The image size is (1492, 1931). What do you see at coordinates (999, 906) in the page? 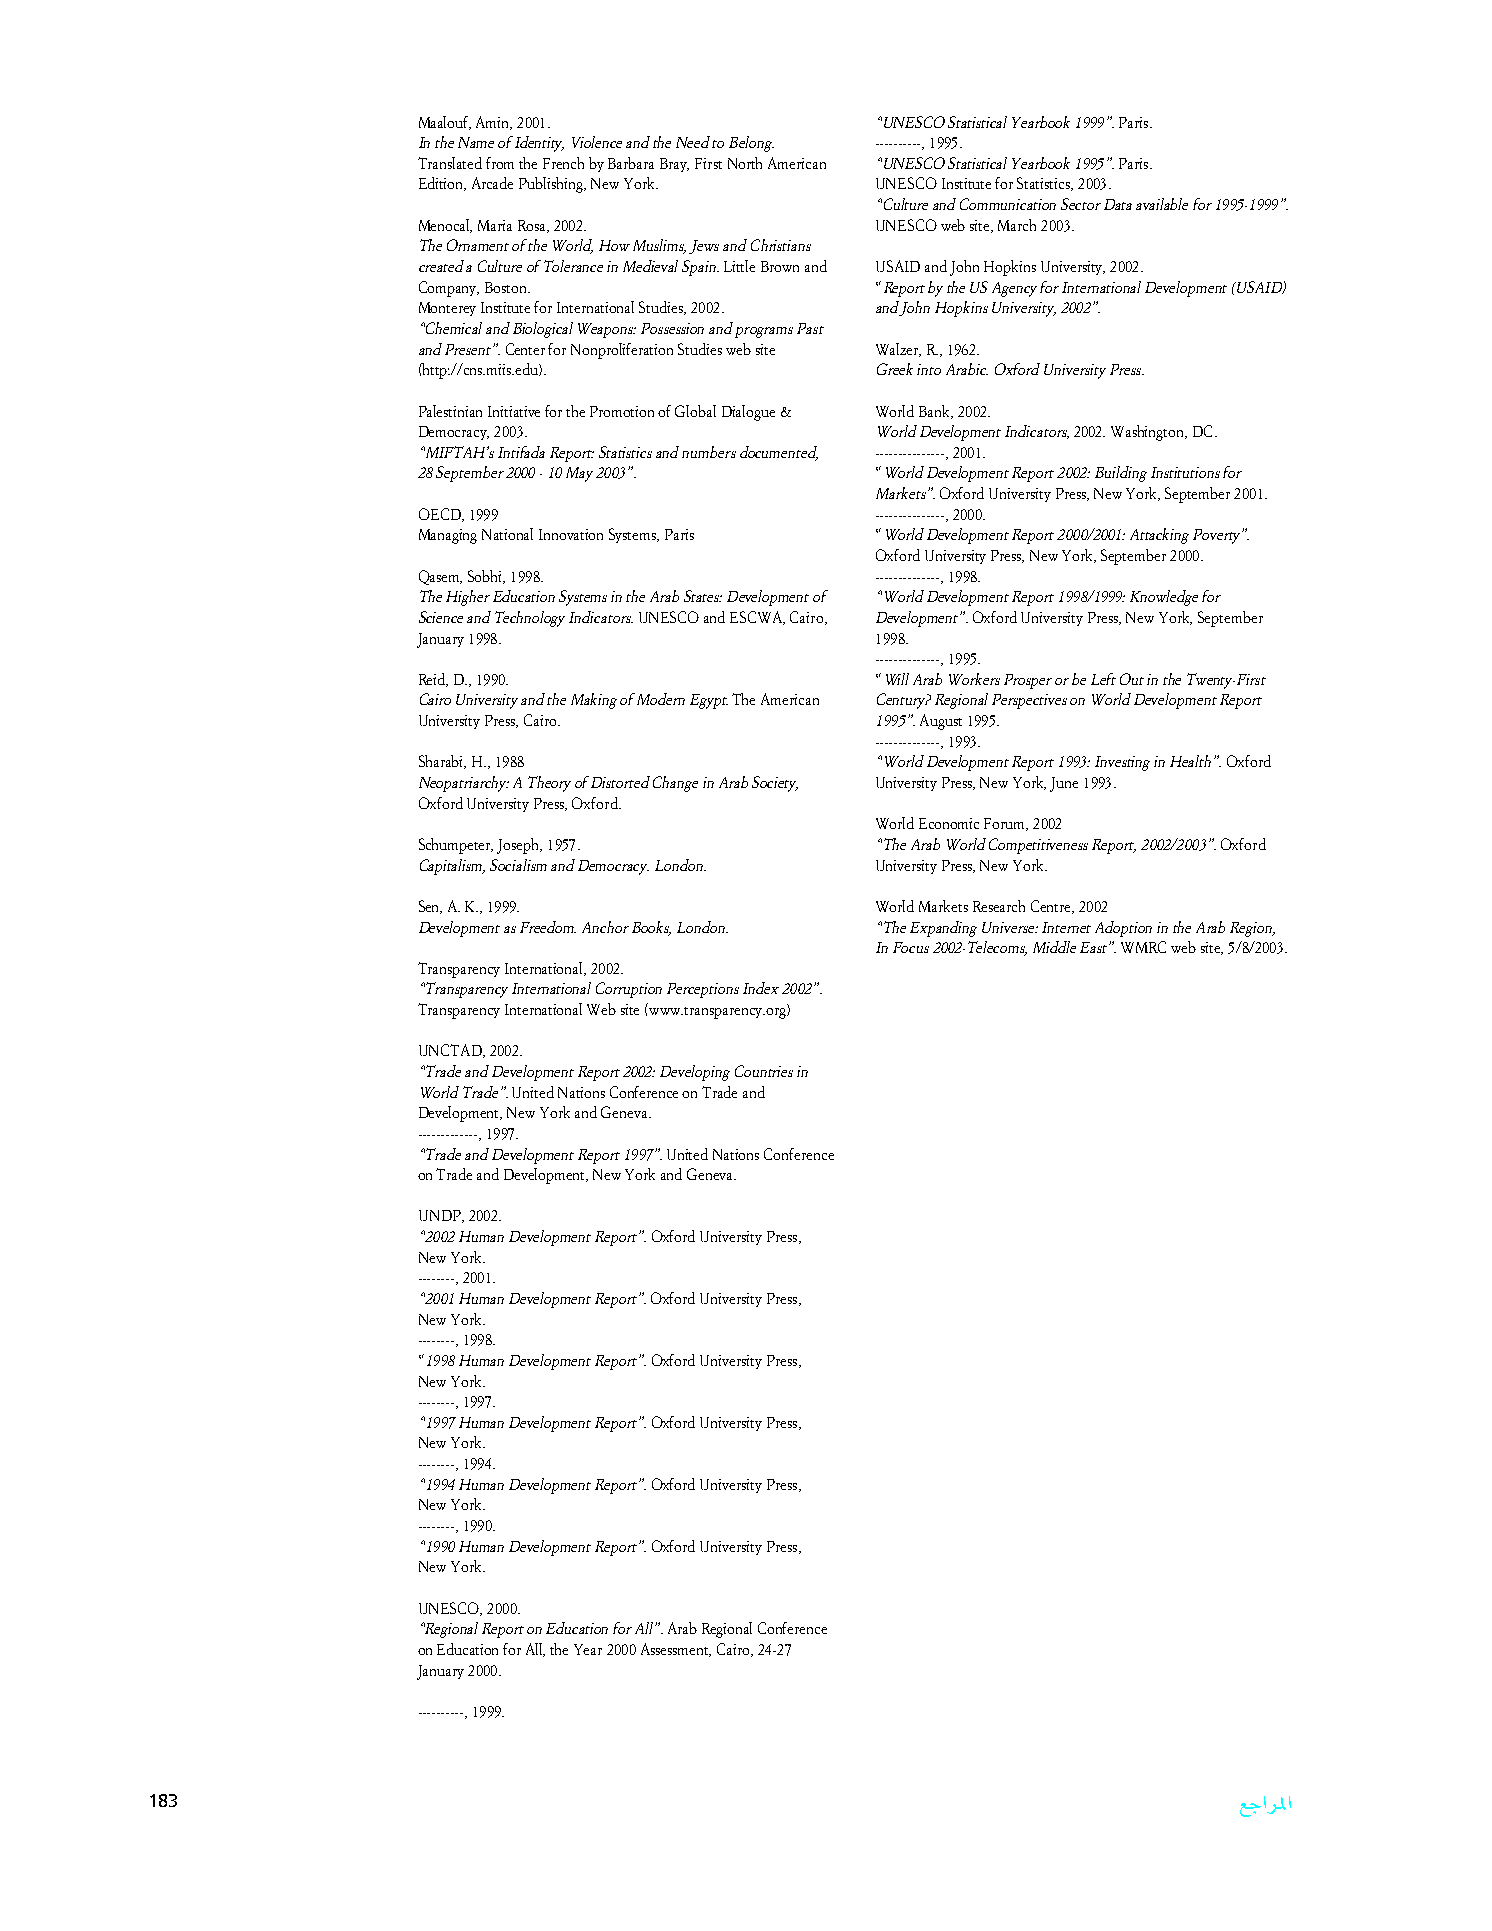
I see `Research` at bounding box center [999, 906].
